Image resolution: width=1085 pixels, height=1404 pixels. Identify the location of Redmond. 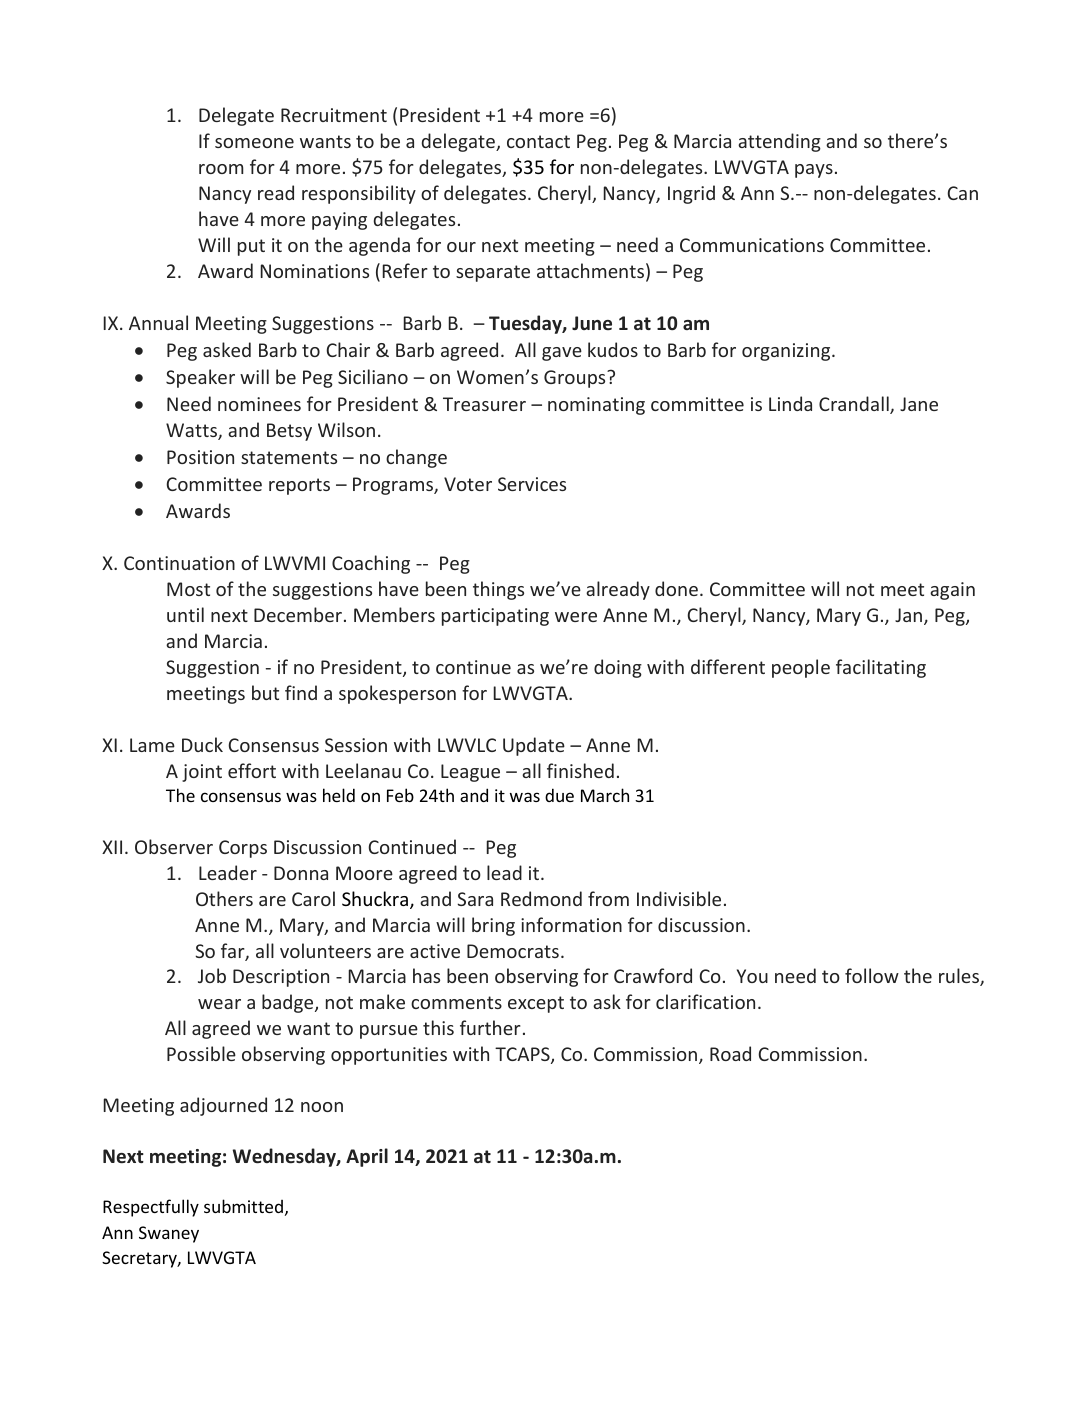
(541, 898).
